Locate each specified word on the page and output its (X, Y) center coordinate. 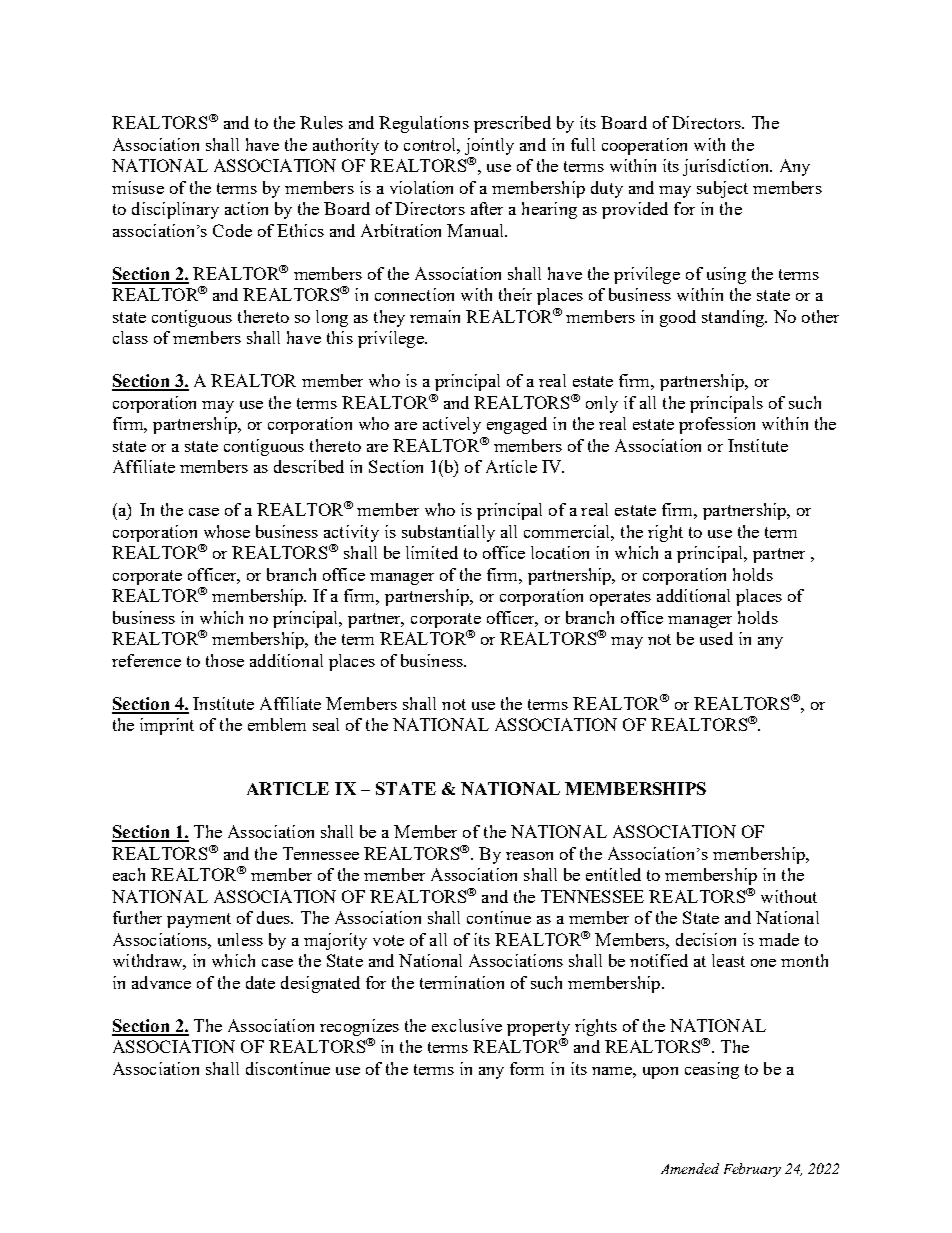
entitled (613, 874)
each (129, 874)
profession (717, 425)
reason (529, 856)
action (246, 208)
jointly (489, 146)
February (752, 1170)
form (527, 1068)
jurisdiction (727, 167)
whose (227, 531)
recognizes (359, 1027)
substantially (448, 533)
